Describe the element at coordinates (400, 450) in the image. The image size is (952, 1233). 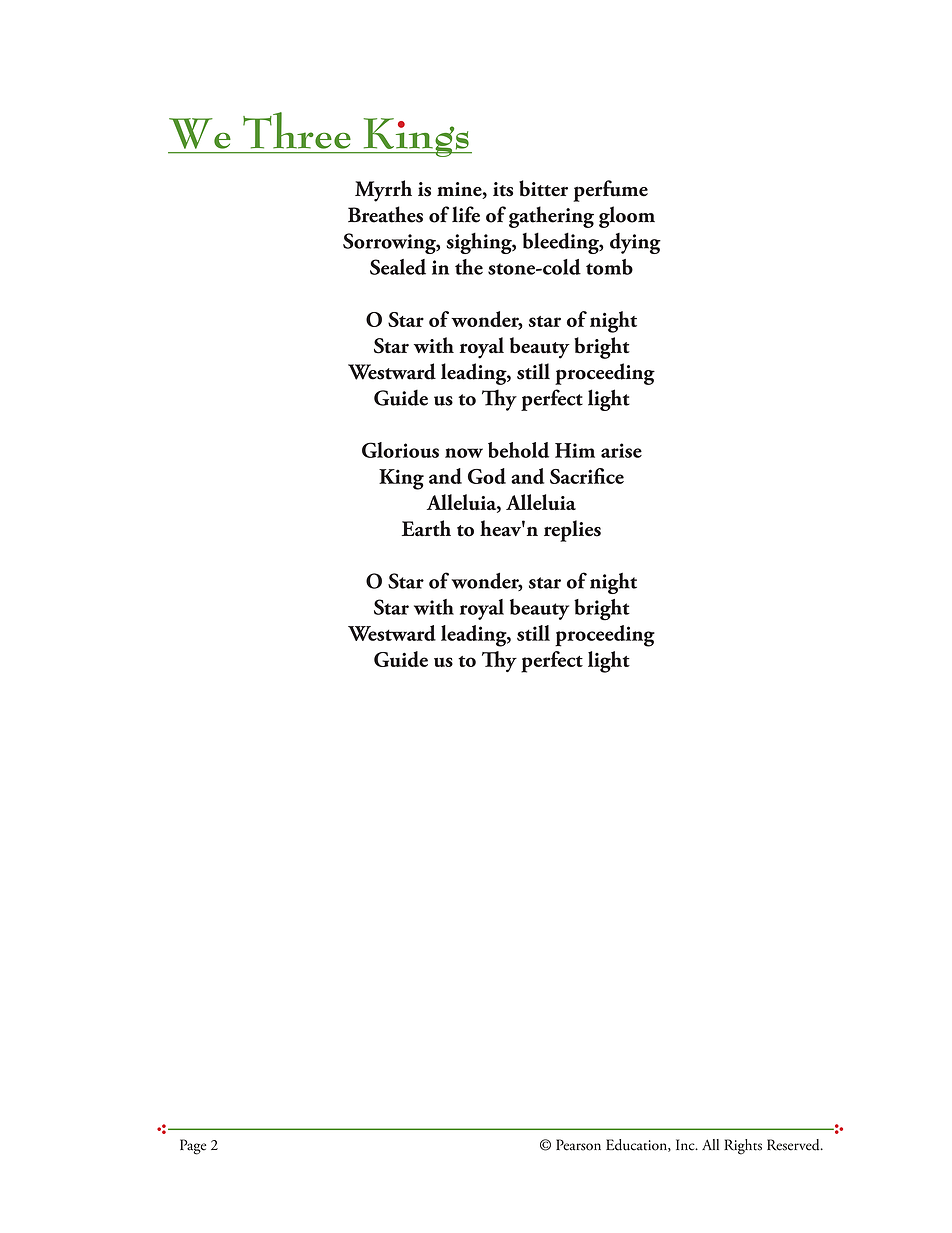
I see `Glorious` at that location.
